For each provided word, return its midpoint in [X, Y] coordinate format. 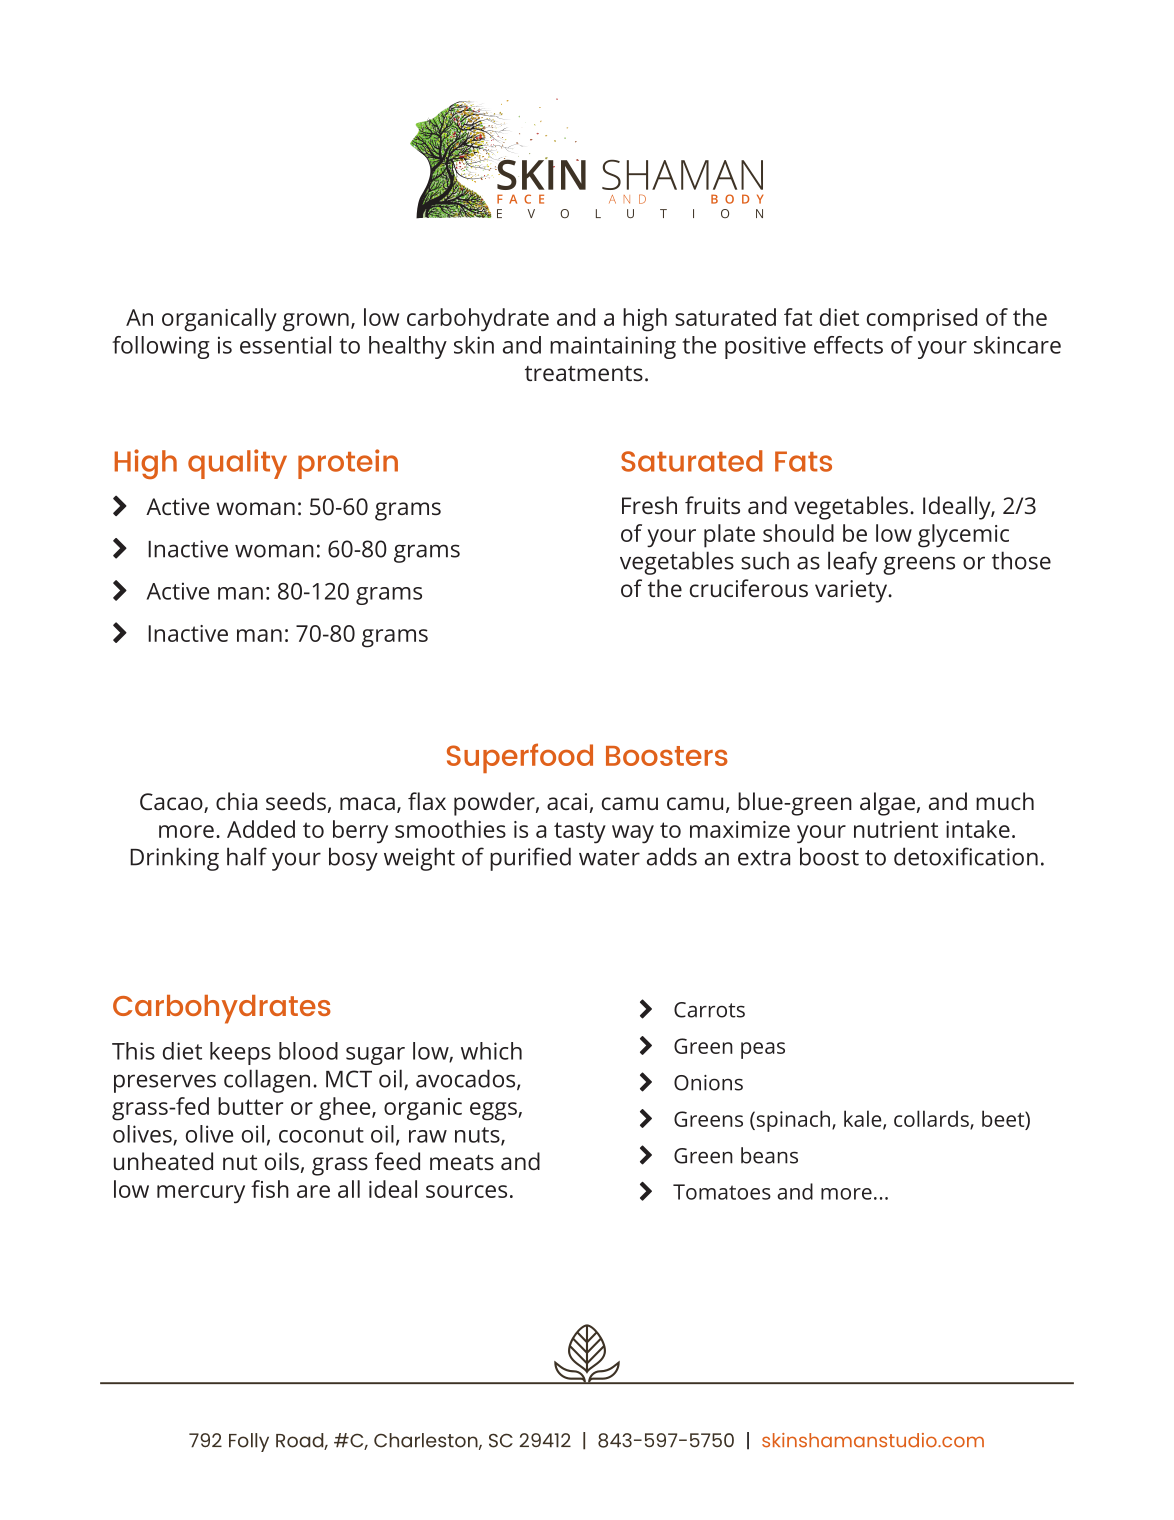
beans [769, 1155]
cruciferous [749, 588]
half [247, 856]
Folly [249, 1442]
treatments [584, 373]
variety [852, 591]
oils [282, 1161]
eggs [494, 1111]
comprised [922, 320]
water [609, 858]
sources [466, 1191]
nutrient [896, 829]
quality [237, 464]
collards [932, 1119]
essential [285, 345]
